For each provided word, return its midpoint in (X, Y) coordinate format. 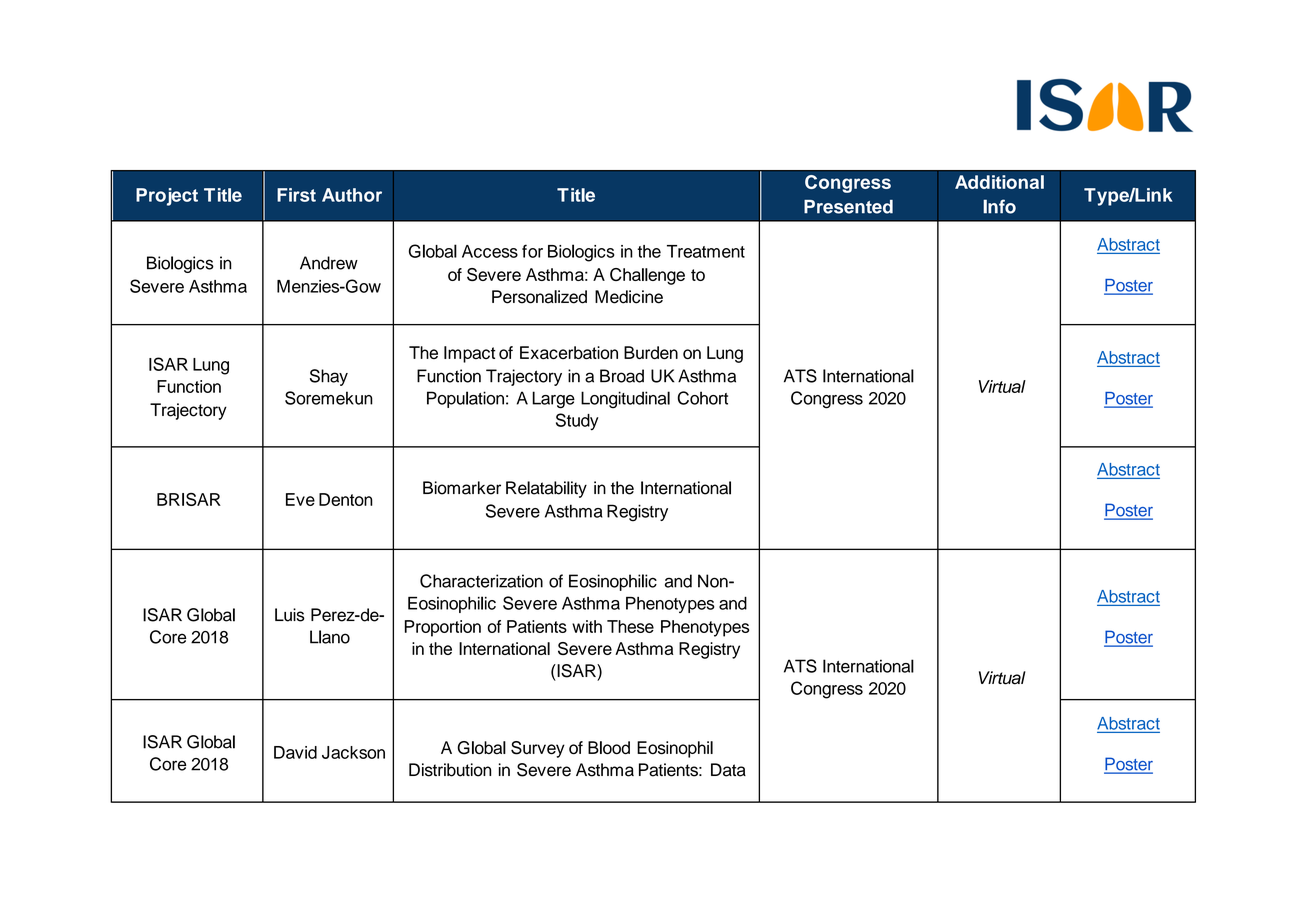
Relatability (546, 489)
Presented (848, 207)
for (532, 251)
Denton (346, 499)
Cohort (703, 398)
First (296, 195)
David (295, 752)
